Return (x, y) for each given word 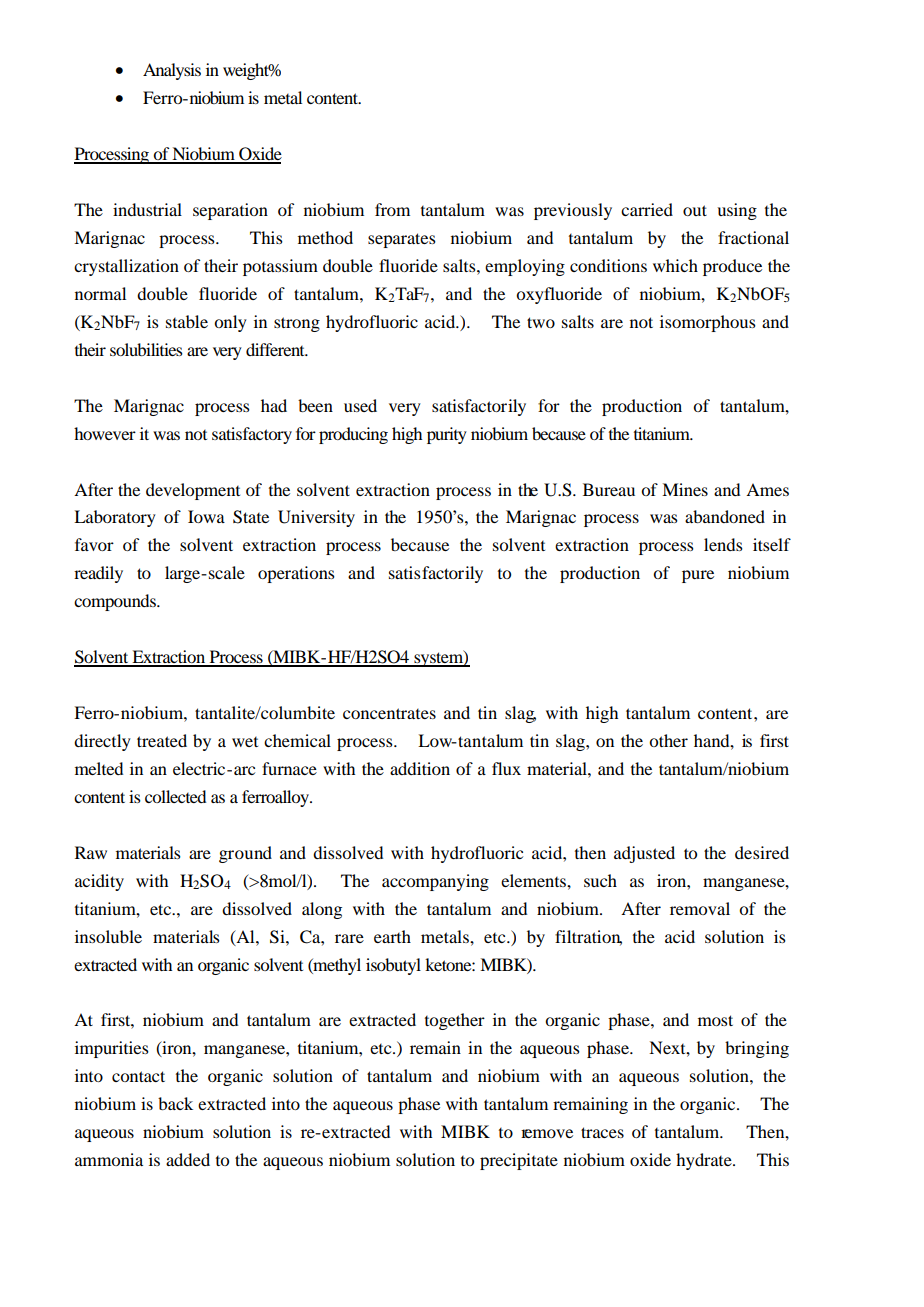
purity (447, 435)
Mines (685, 489)
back (175, 1103)
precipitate (519, 1161)
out (695, 210)
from (392, 209)
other (668, 740)
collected (175, 796)
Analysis (172, 71)
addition (420, 768)
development (193, 491)
